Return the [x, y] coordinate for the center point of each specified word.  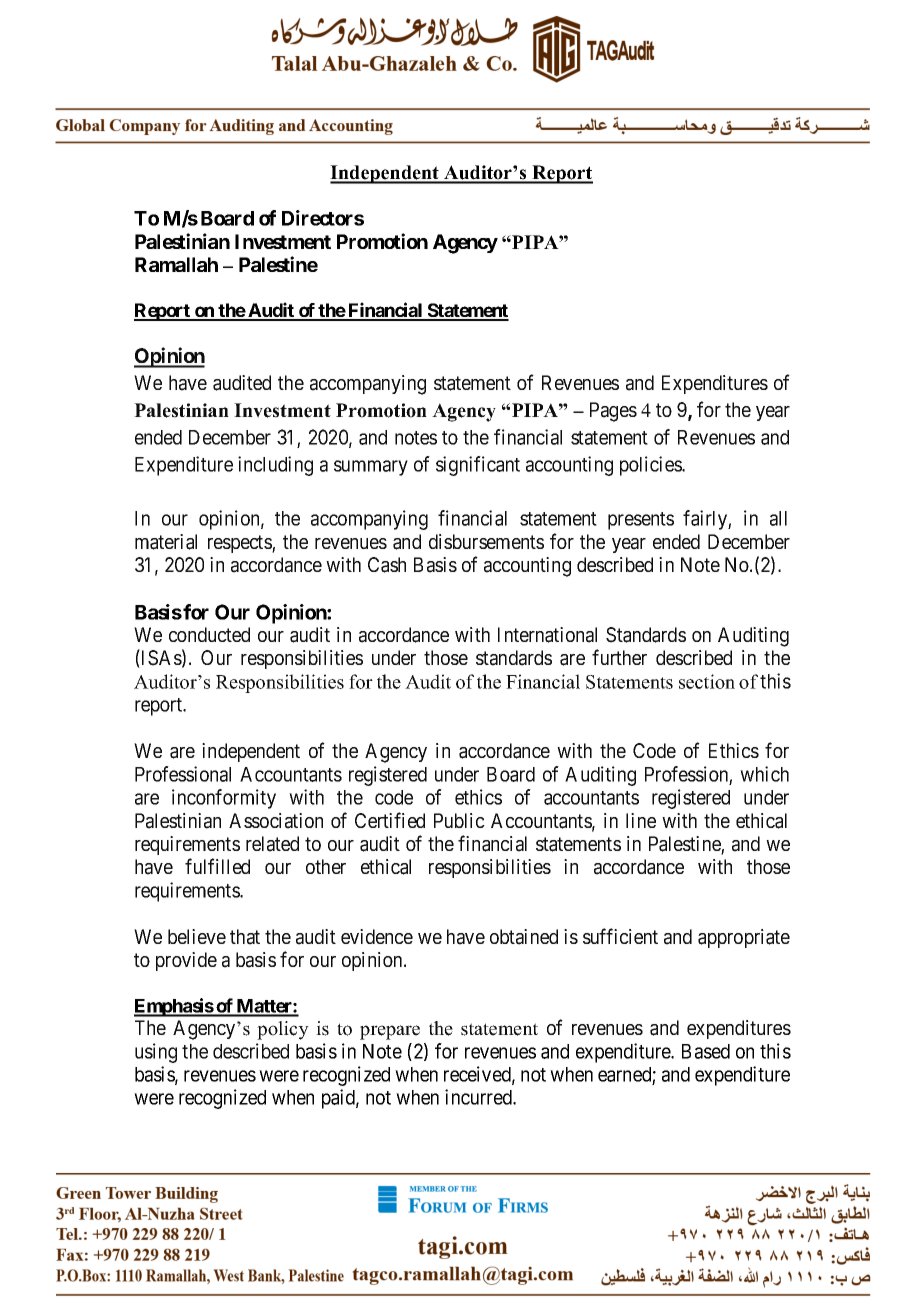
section [707, 681]
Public [459, 820]
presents [641, 521]
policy [283, 1030]
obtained [524, 937]
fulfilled [217, 866]
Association [276, 821]
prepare [390, 1032]
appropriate [744, 938]
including [275, 466]
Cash [387, 565]
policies [651, 466]
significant [478, 466]
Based [706, 1051]
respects [240, 544]
